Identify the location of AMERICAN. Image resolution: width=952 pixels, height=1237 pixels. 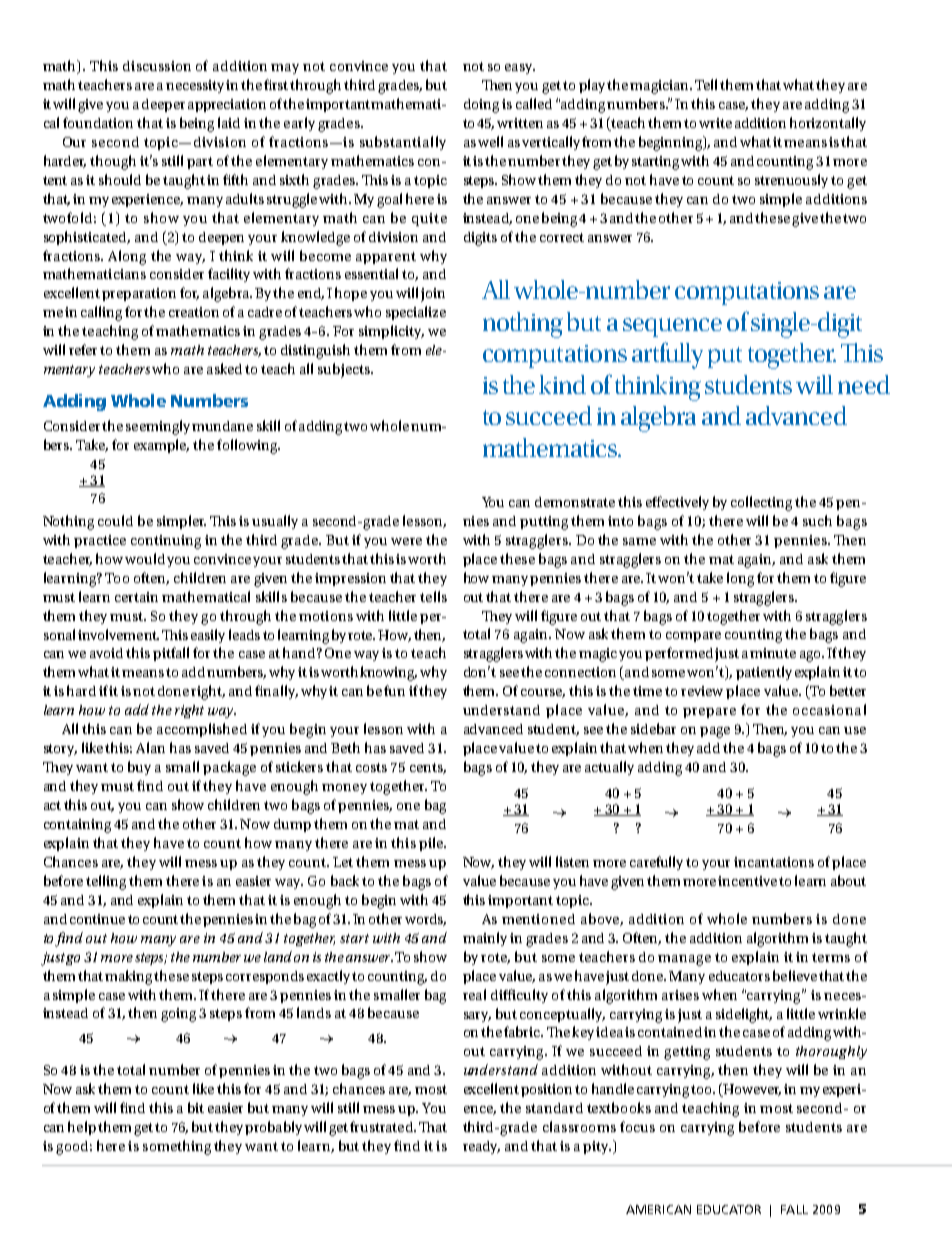
(658, 1209).
